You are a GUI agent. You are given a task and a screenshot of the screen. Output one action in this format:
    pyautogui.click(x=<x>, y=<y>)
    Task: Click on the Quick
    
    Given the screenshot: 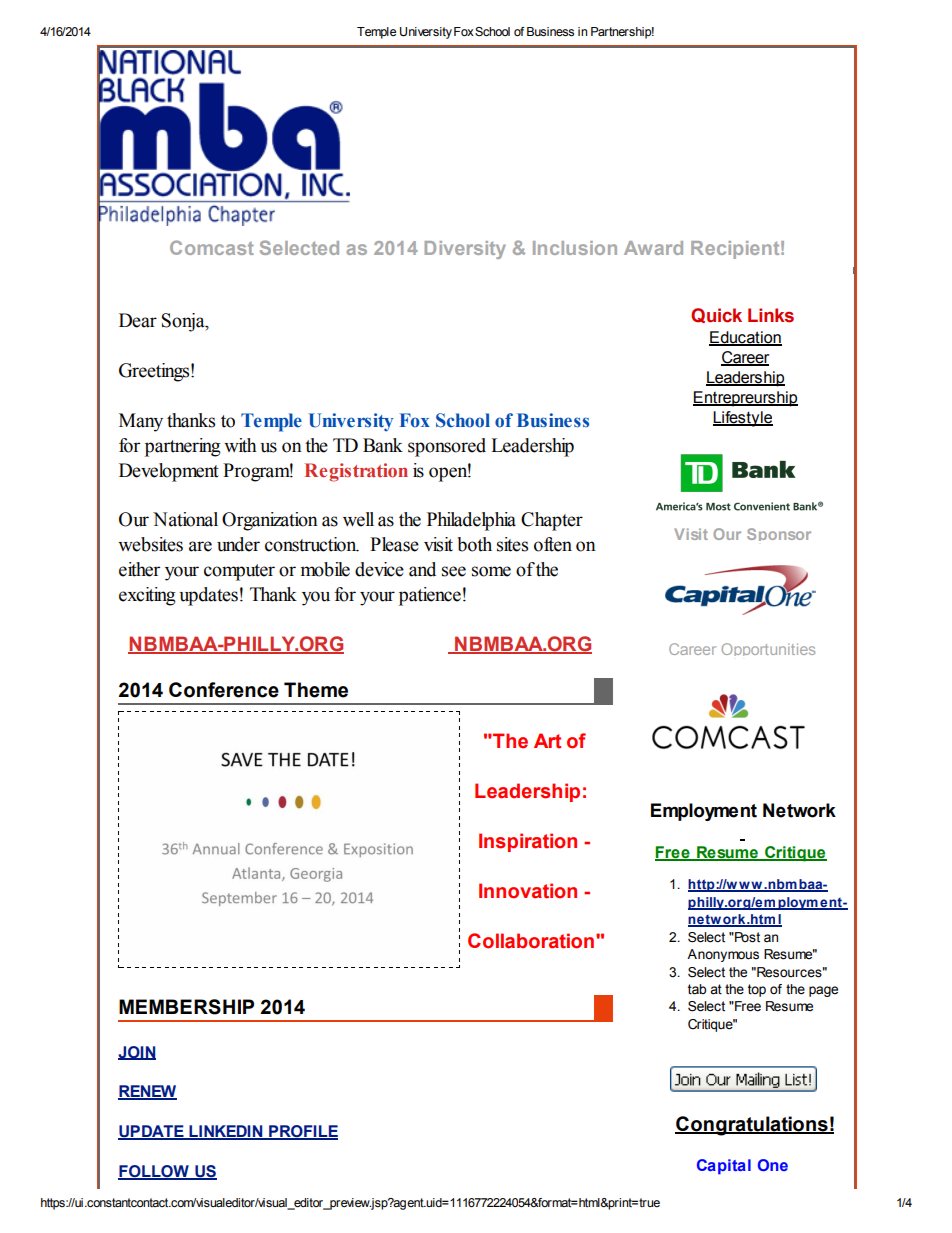 What is the action you would take?
    pyautogui.click(x=716, y=315)
